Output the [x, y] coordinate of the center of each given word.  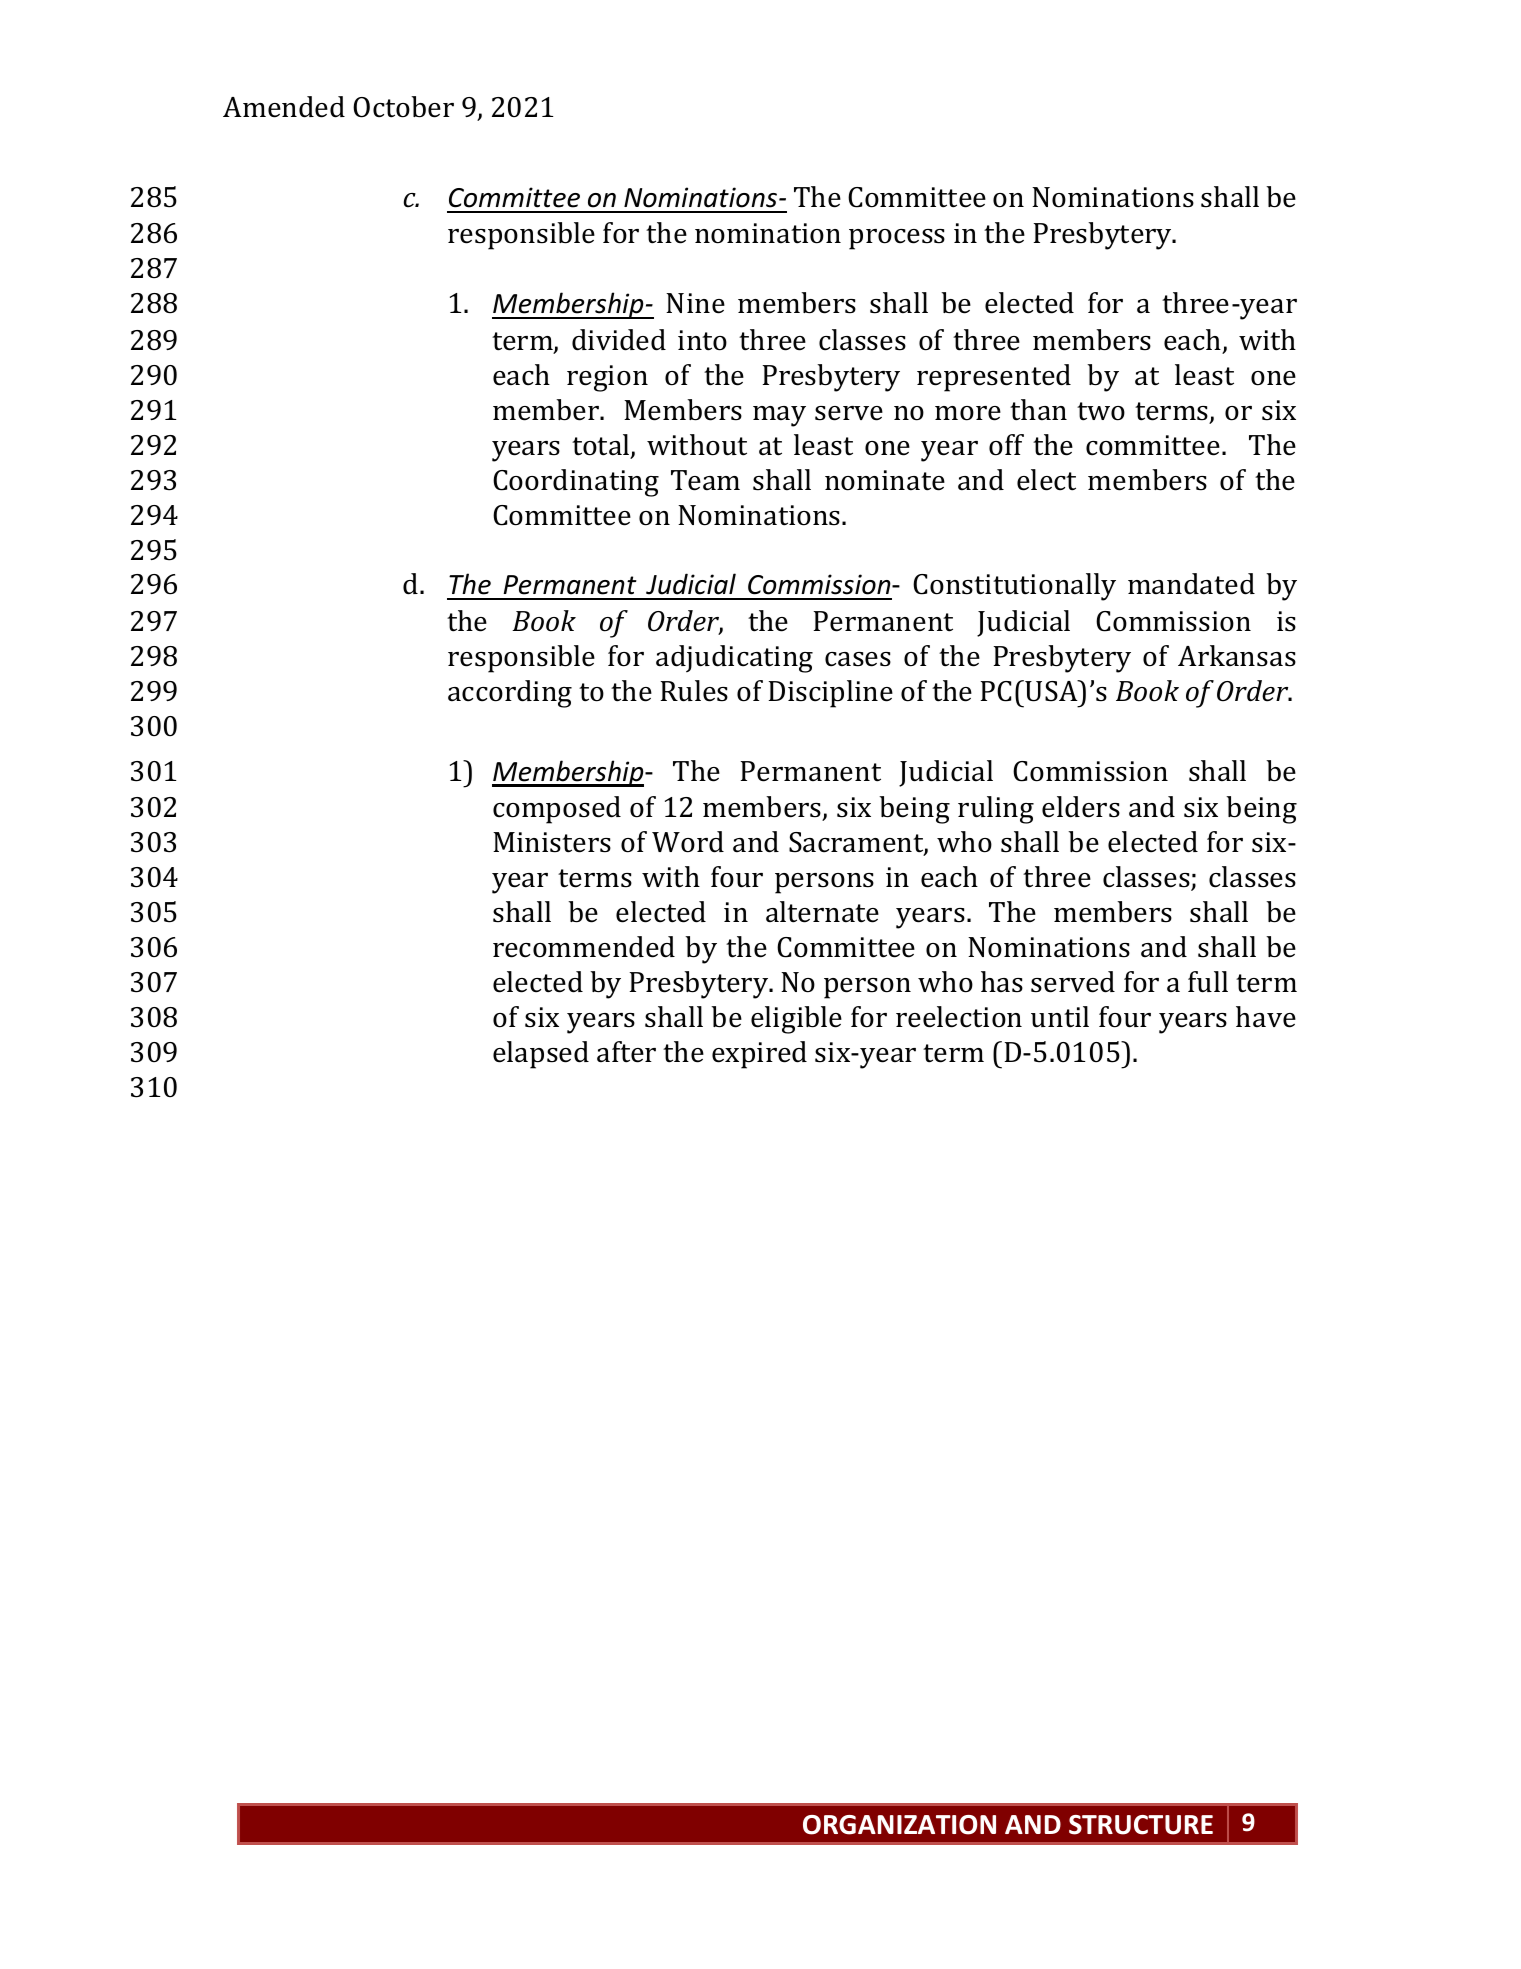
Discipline [831, 694]
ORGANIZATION [899, 1825]
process [897, 239]
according [510, 694]
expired [759, 1055]
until [1060, 1017]
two [1101, 411]
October [403, 107]
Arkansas [1237, 656]
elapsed [541, 1055]
